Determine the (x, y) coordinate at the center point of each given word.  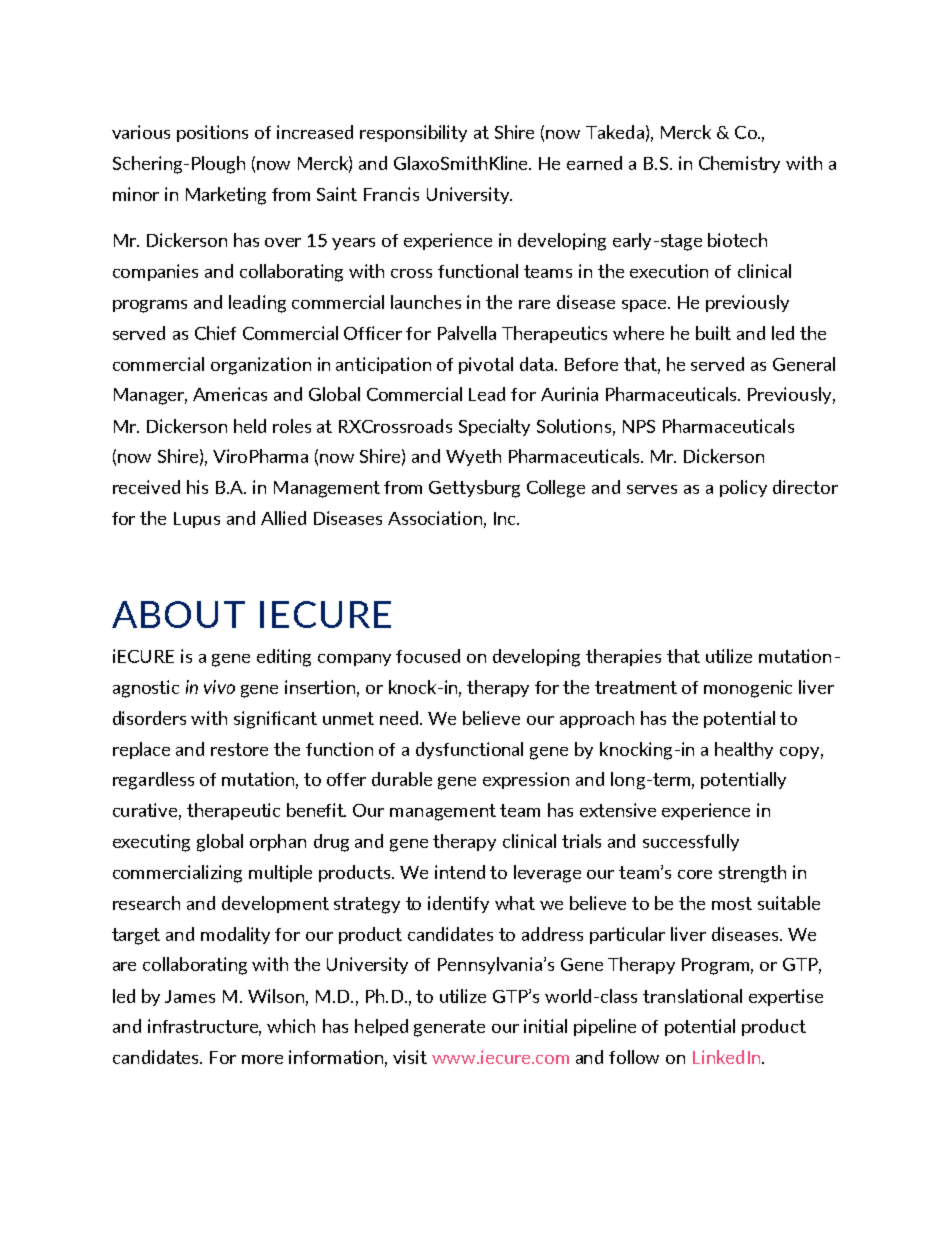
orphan (278, 842)
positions (212, 133)
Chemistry (739, 164)
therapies (623, 657)
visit (410, 1057)
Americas (230, 394)
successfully (691, 842)
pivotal (486, 365)
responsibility (413, 133)
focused (428, 656)
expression (526, 780)
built (713, 333)
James (190, 996)
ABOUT (178, 614)
